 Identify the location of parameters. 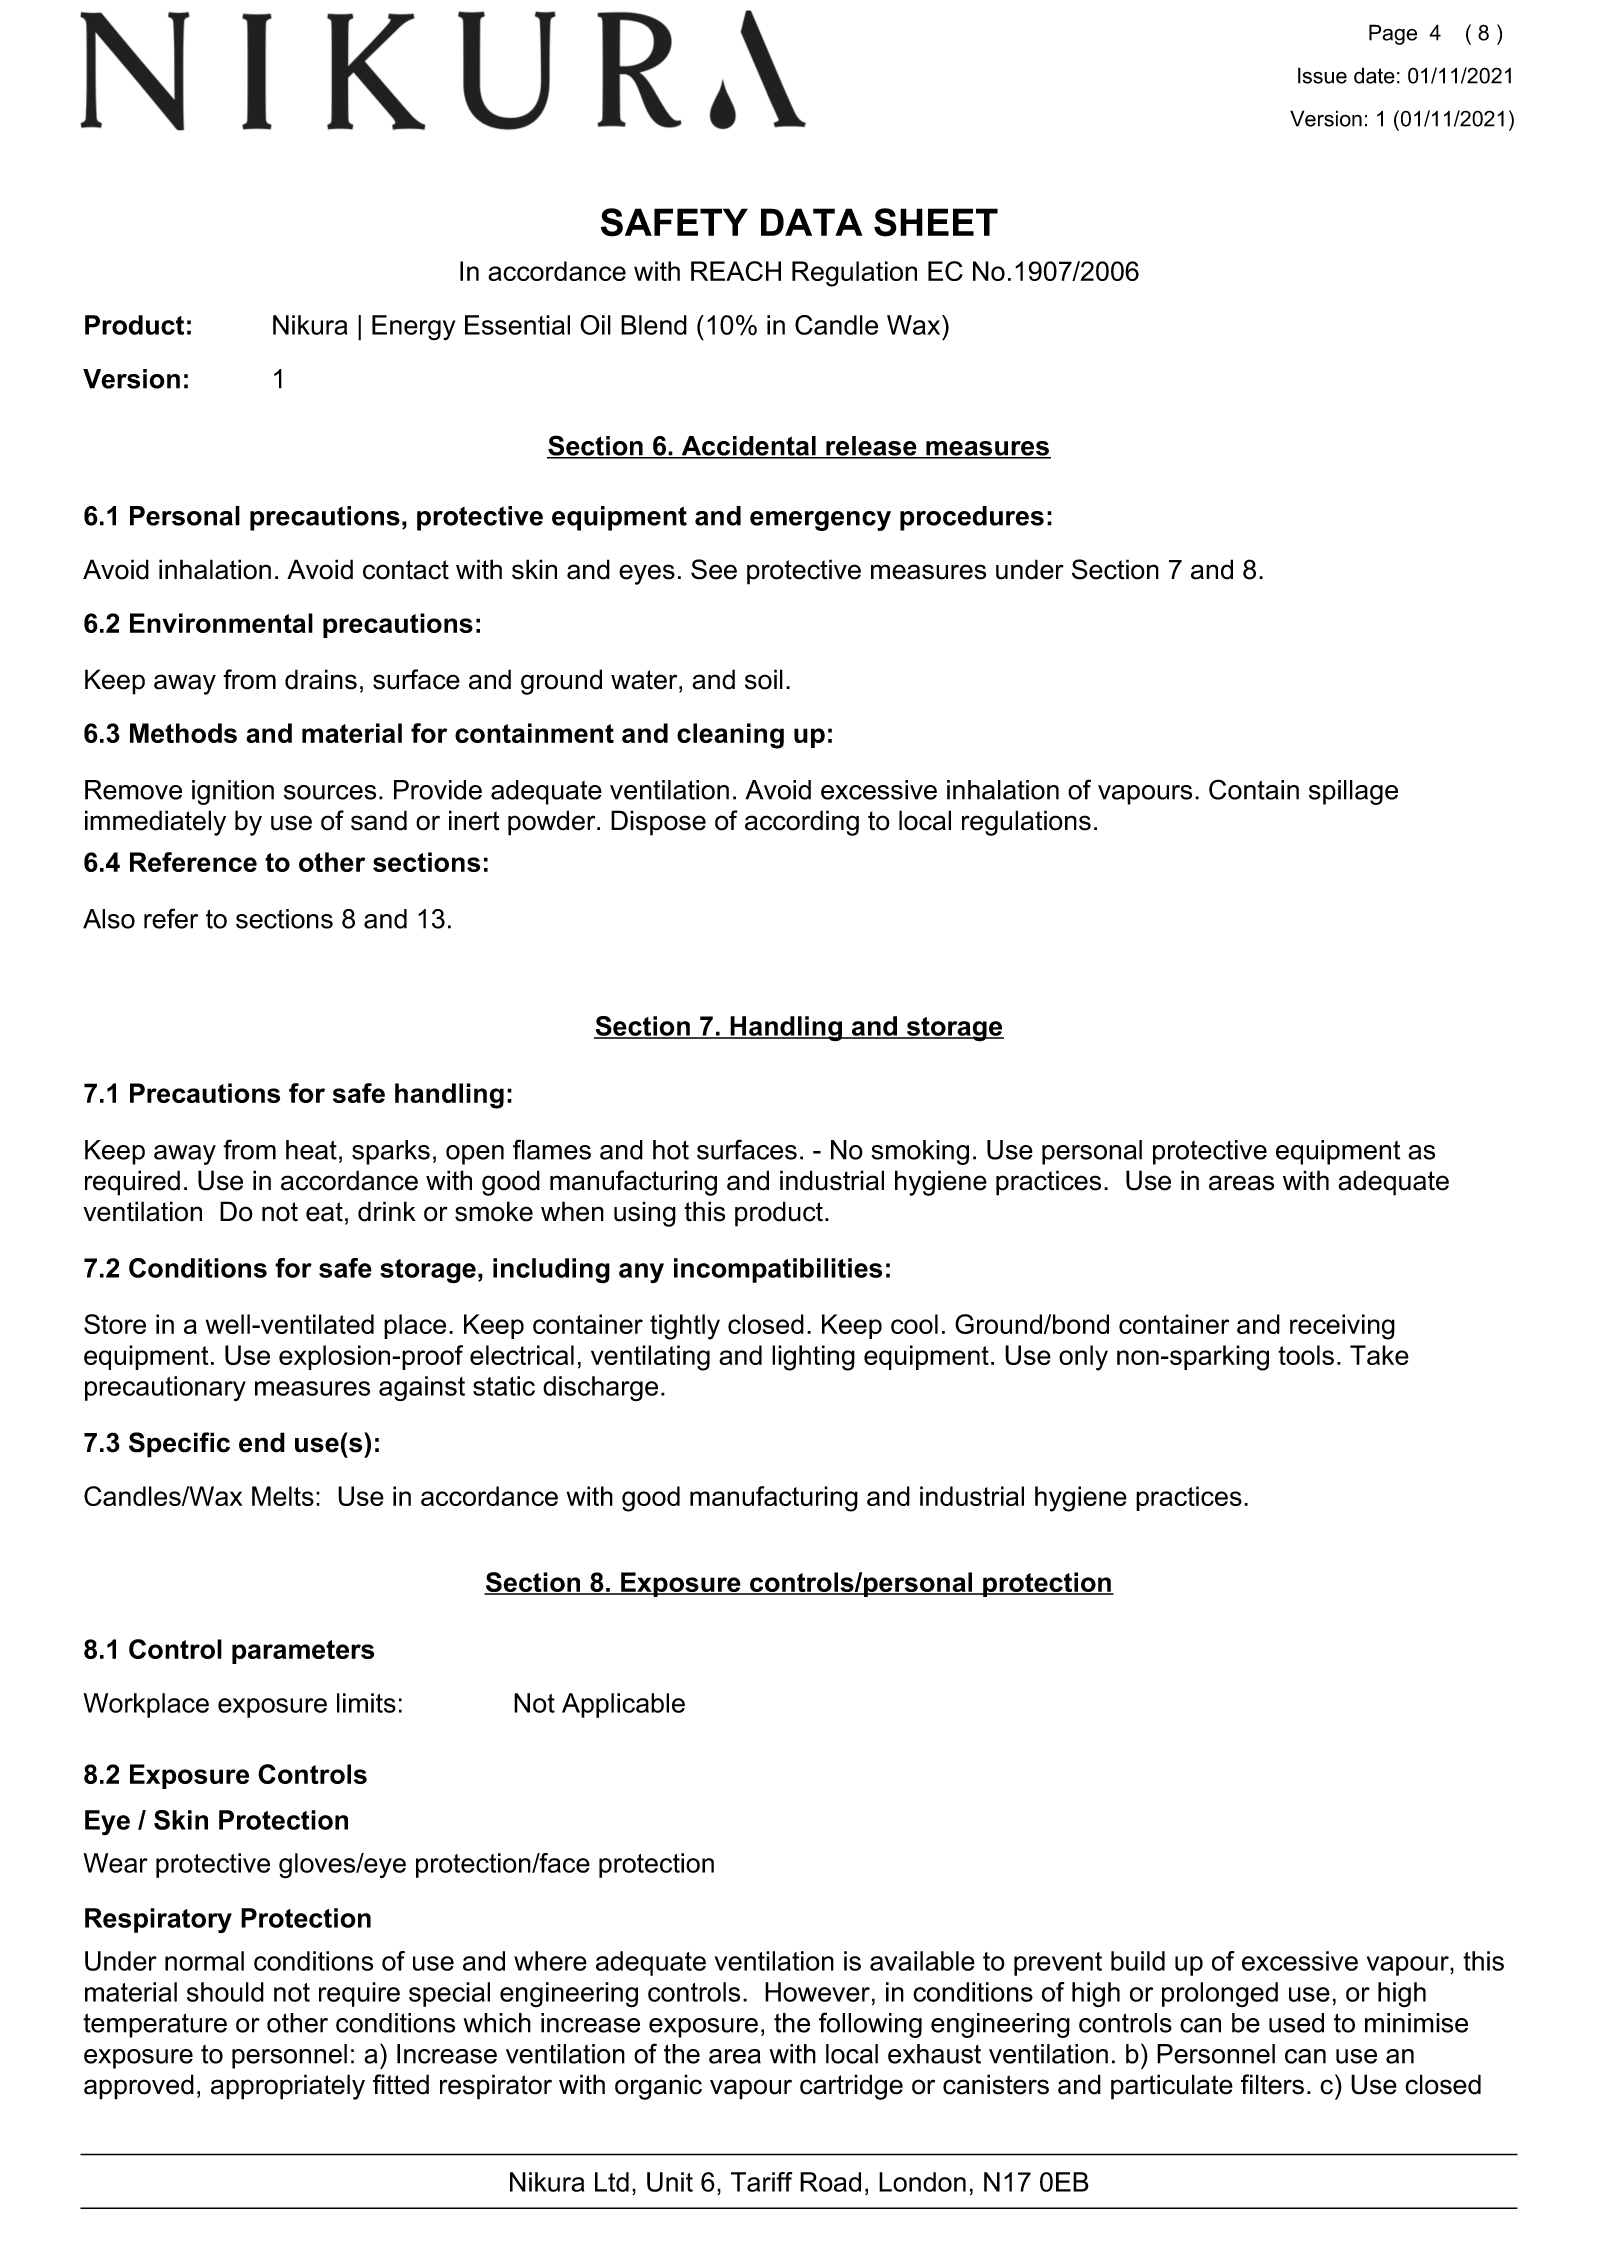
(303, 1652).
